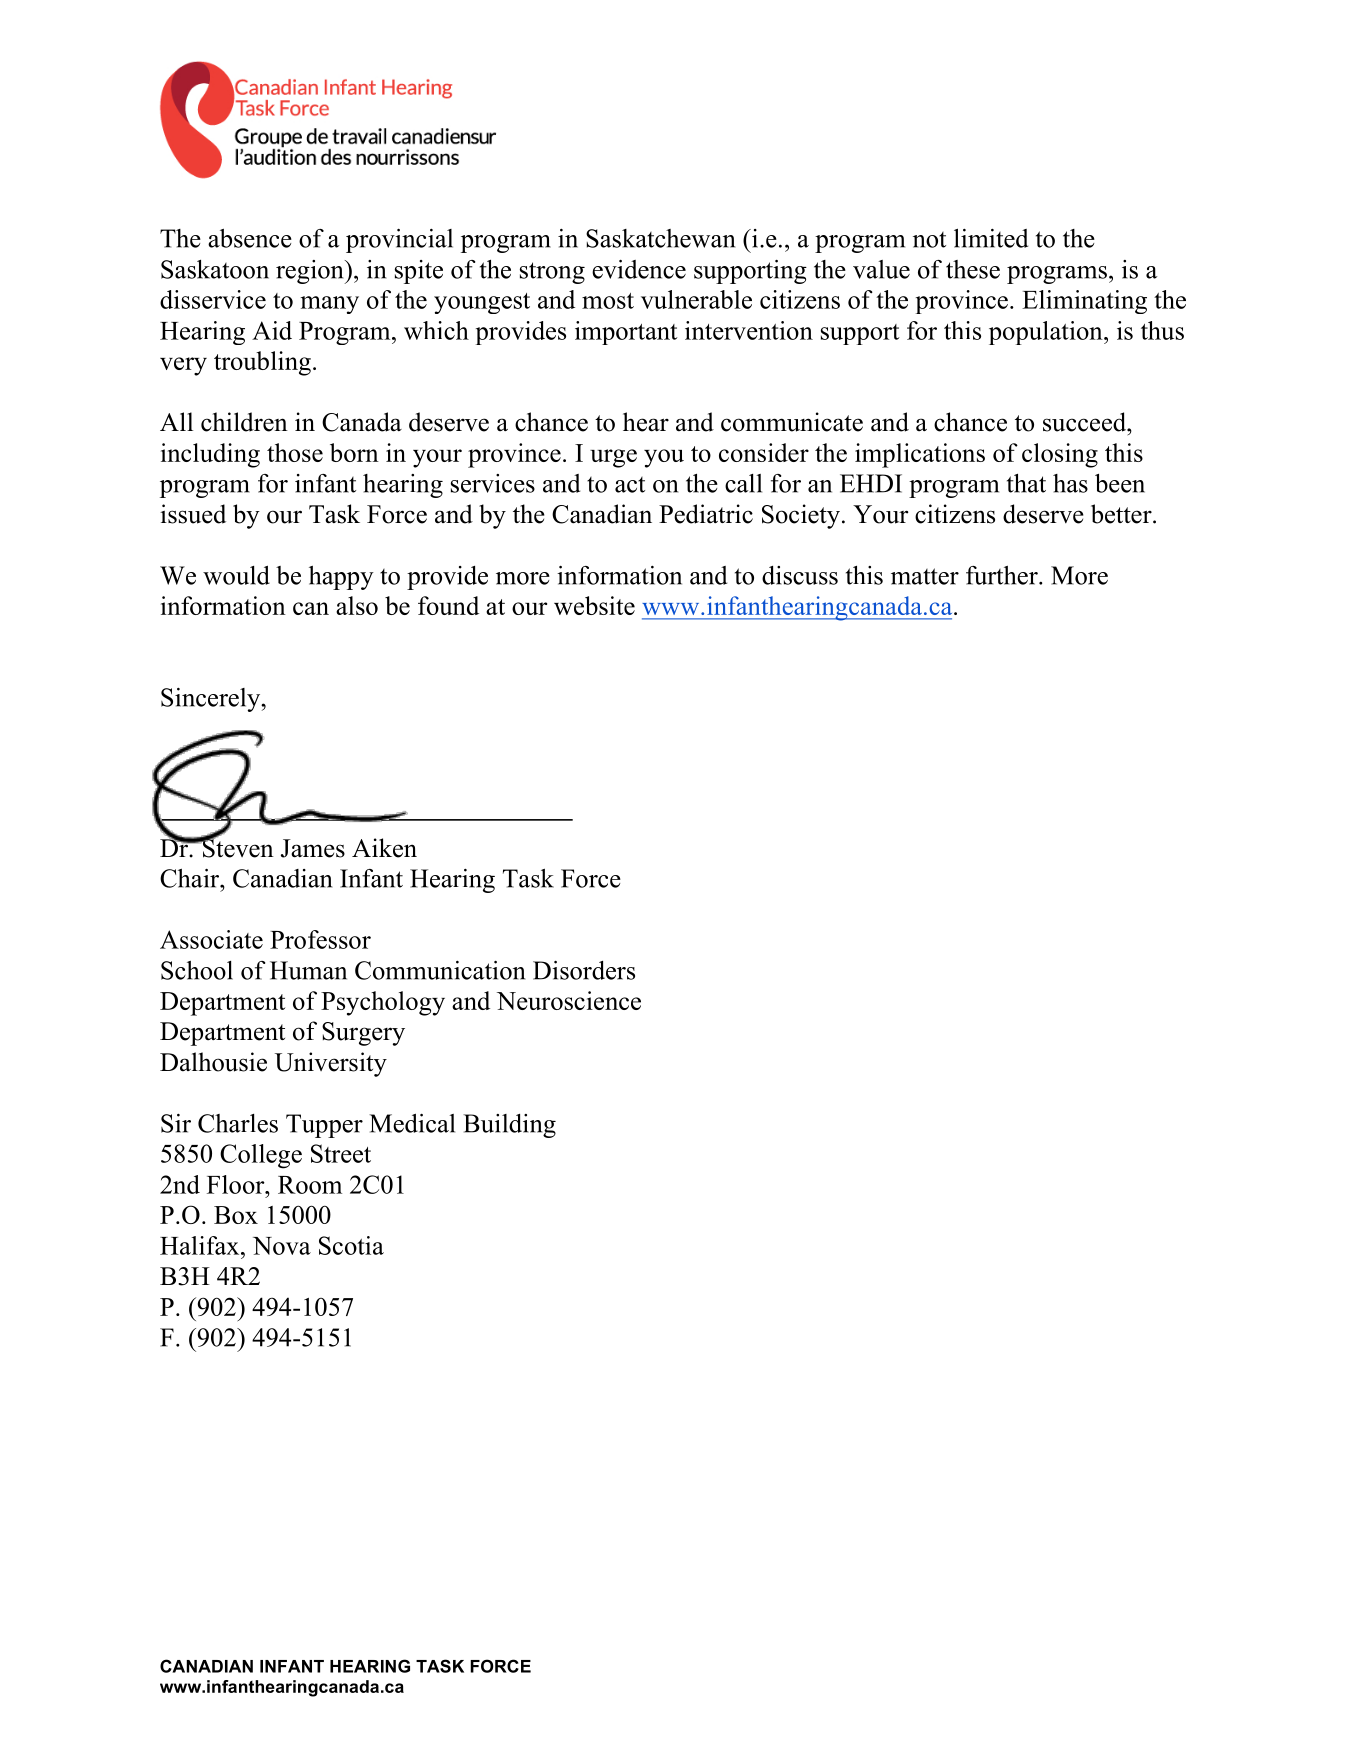 Image resolution: width=1358 pixels, height=1757 pixels. Describe the element at coordinates (973, 269) in the screenshot. I see `these` at that location.
